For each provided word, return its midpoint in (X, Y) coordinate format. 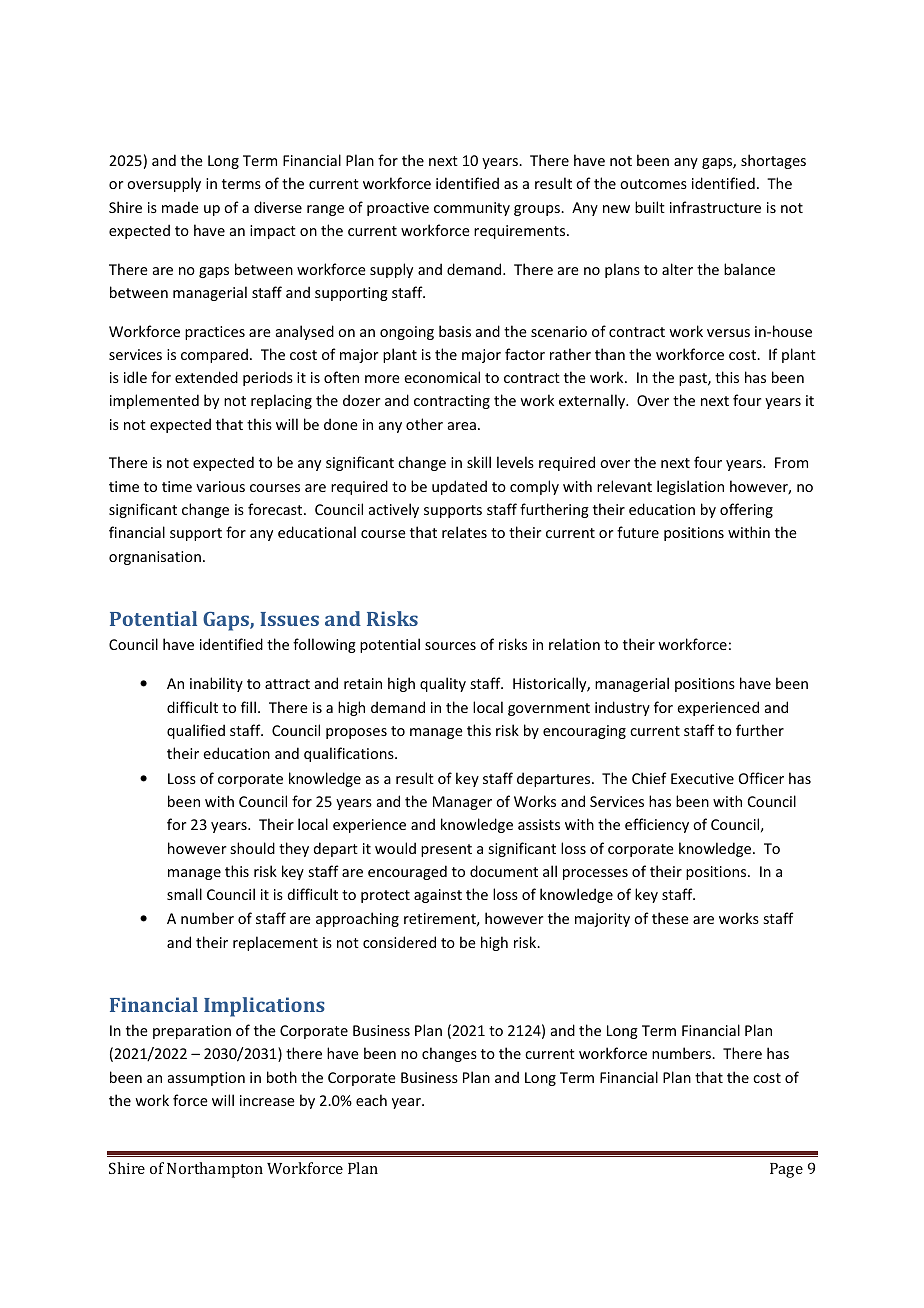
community (472, 209)
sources (450, 646)
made (180, 207)
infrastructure (715, 207)
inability (216, 684)
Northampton (215, 1170)
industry (622, 708)
